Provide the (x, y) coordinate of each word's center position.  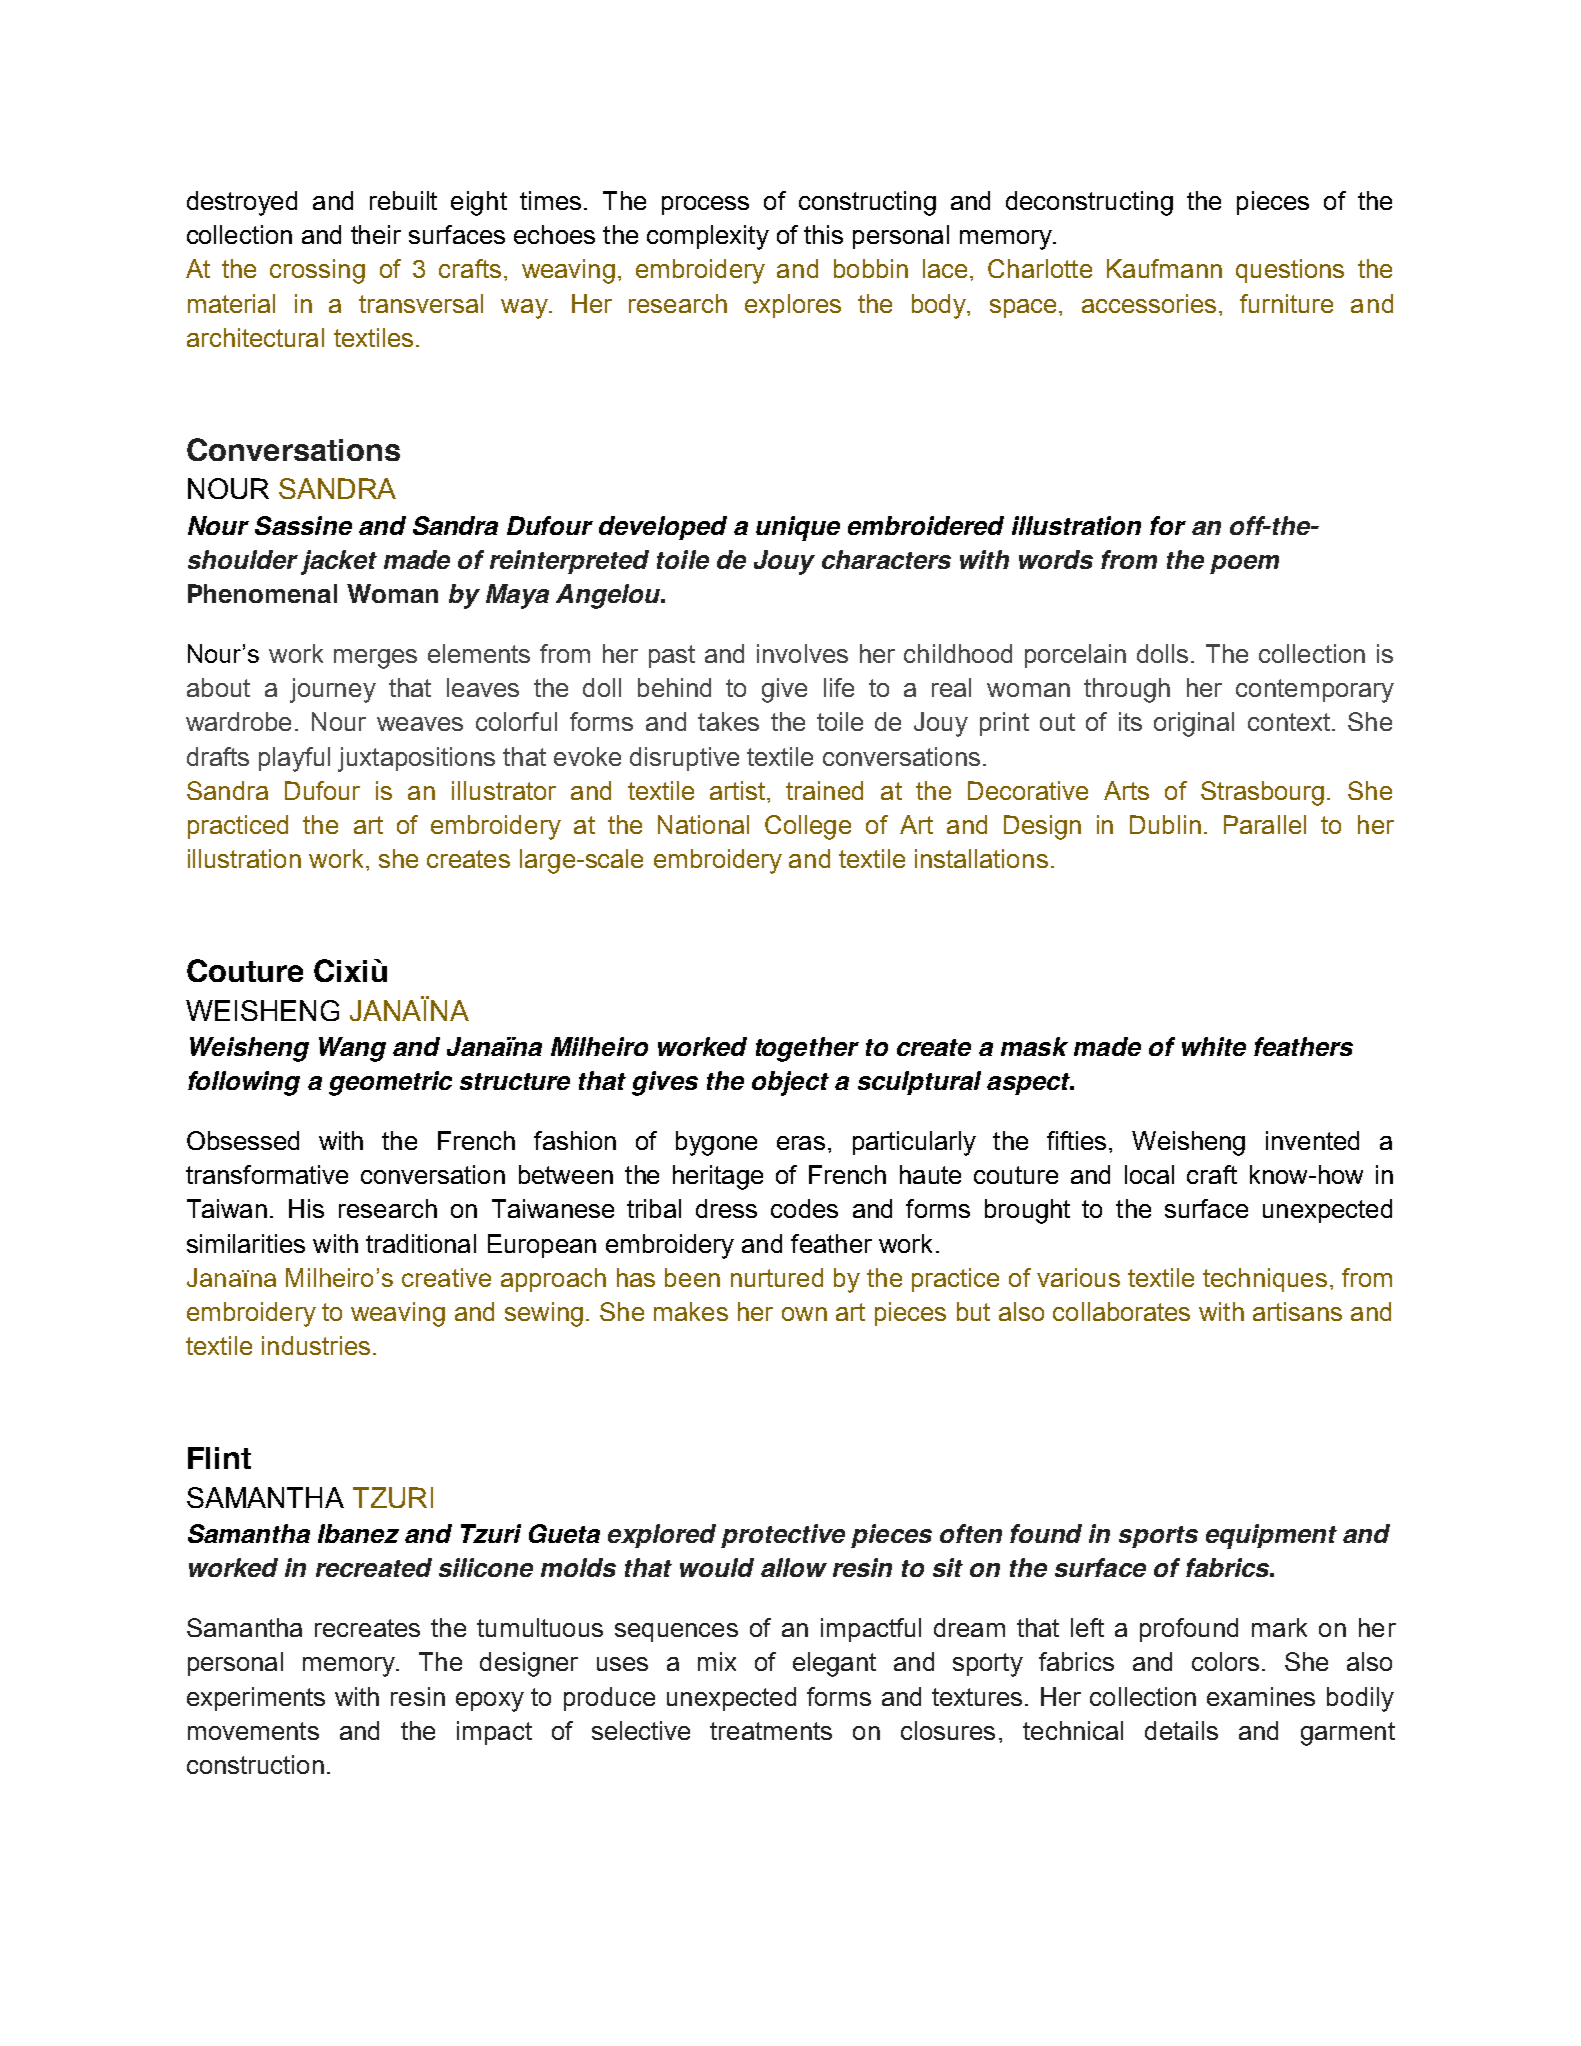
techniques (1265, 1280)
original (1194, 724)
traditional (421, 1243)
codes (804, 1208)
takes (728, 721)
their (376, 234)
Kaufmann (1164, 268)
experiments (256, 1699)
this (823, 234)
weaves (420, 724)
